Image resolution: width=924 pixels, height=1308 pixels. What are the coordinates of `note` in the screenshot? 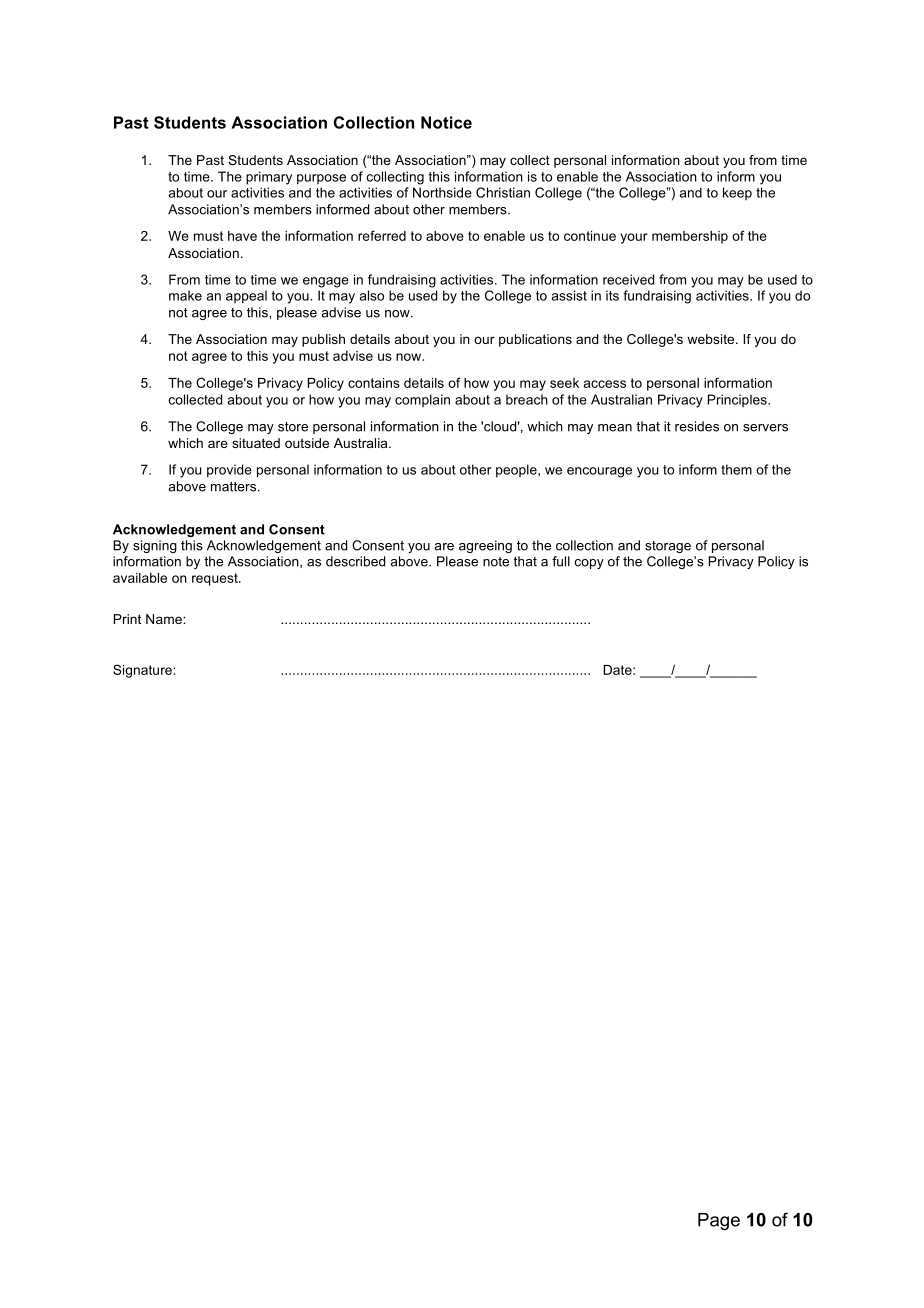 It's located at (496, 562).
